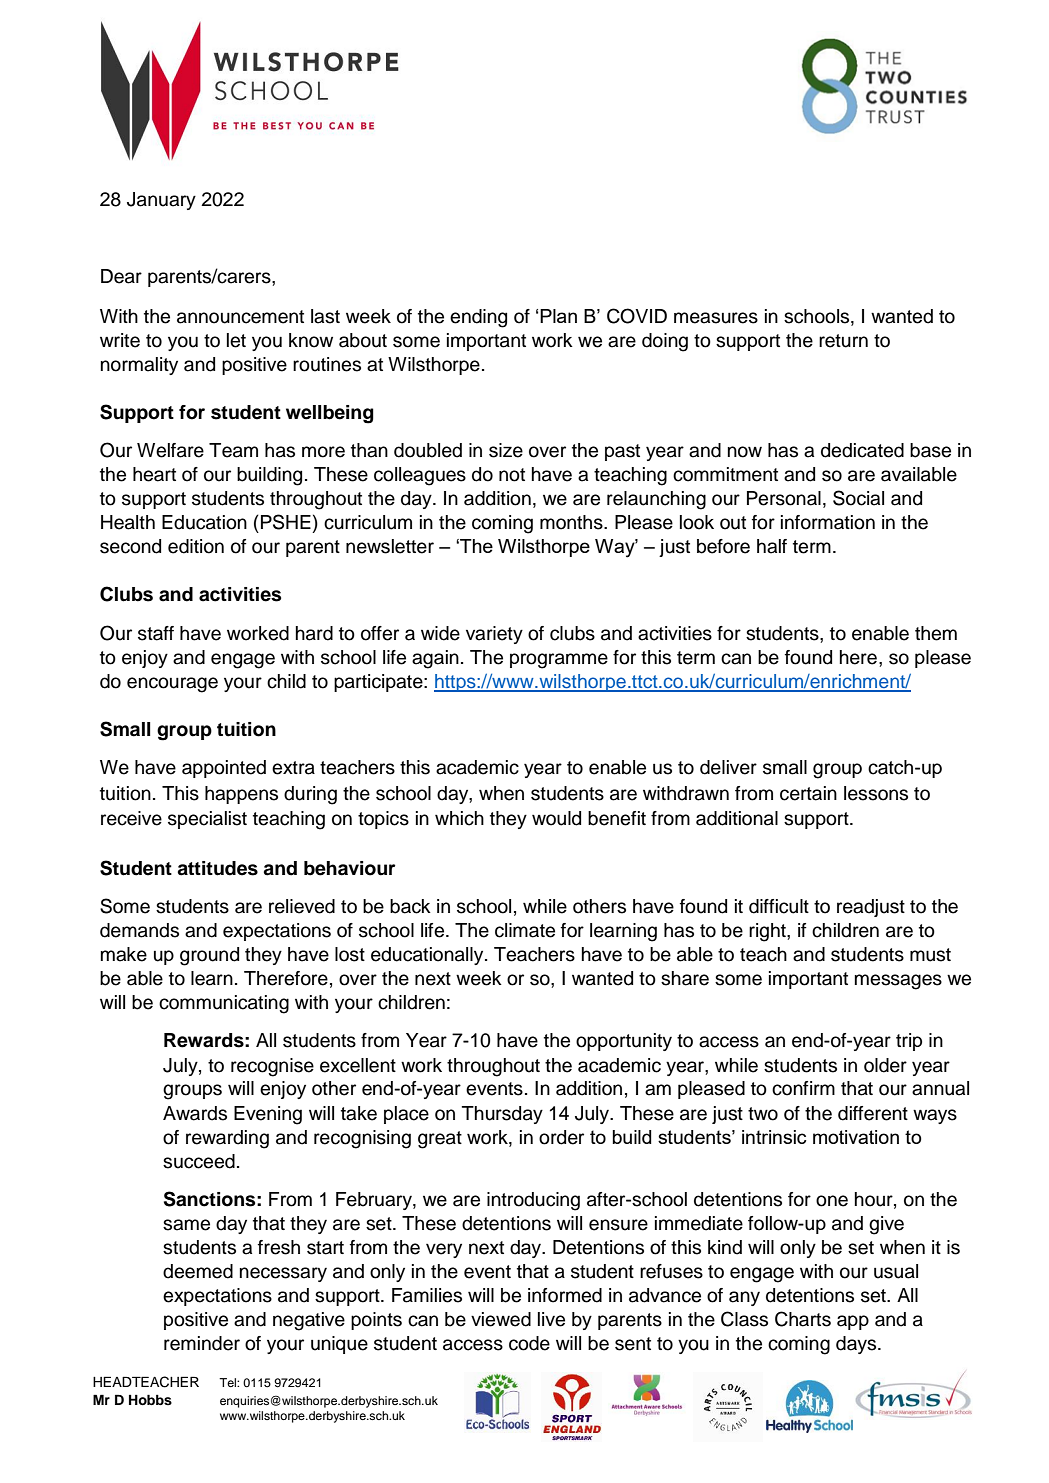  What do you see at coordinates (410, 906) in the screenshot?
I see `back` at bounding box center [410, 906].
